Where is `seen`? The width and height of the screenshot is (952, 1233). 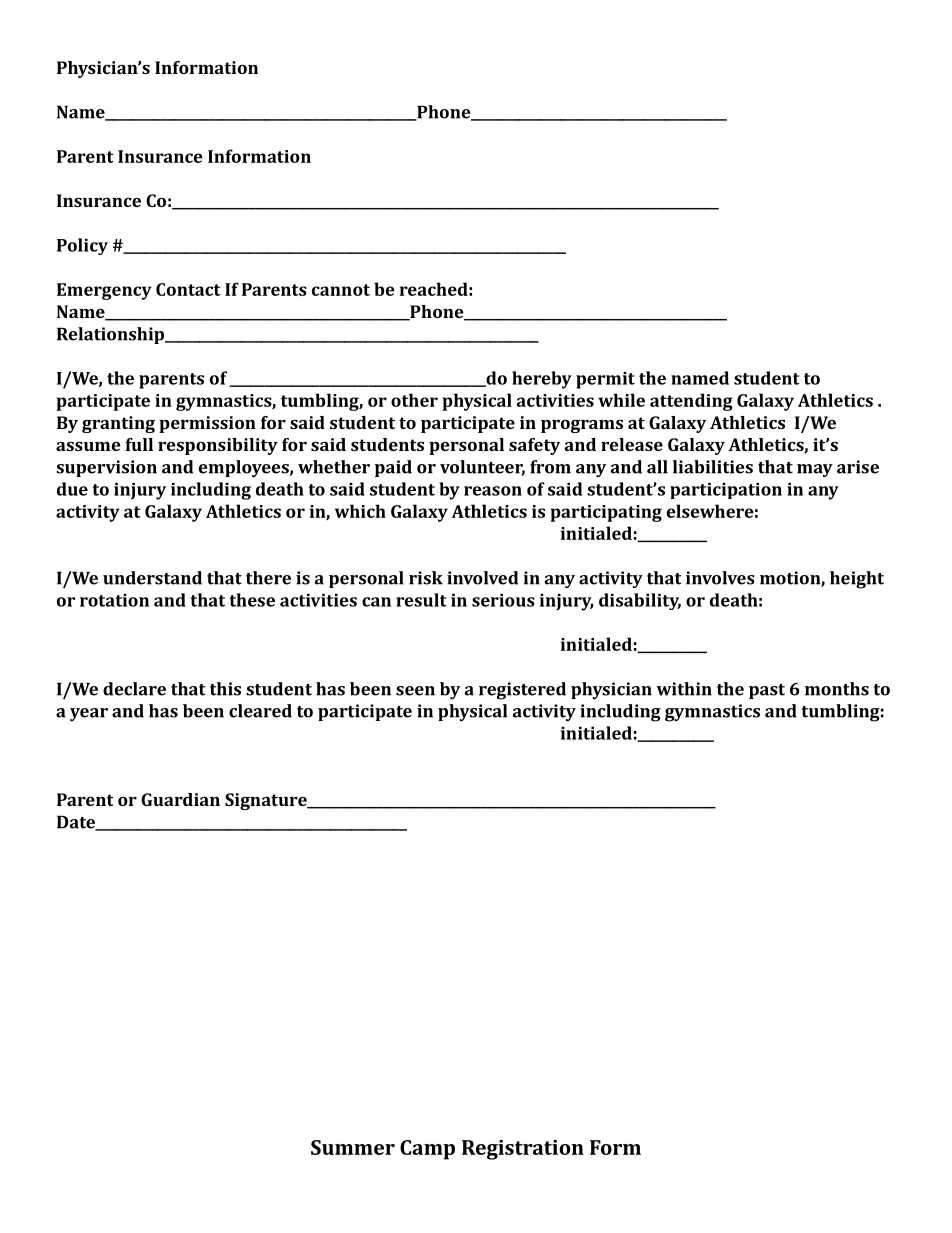
seen is located at coordinates (415, 691).
